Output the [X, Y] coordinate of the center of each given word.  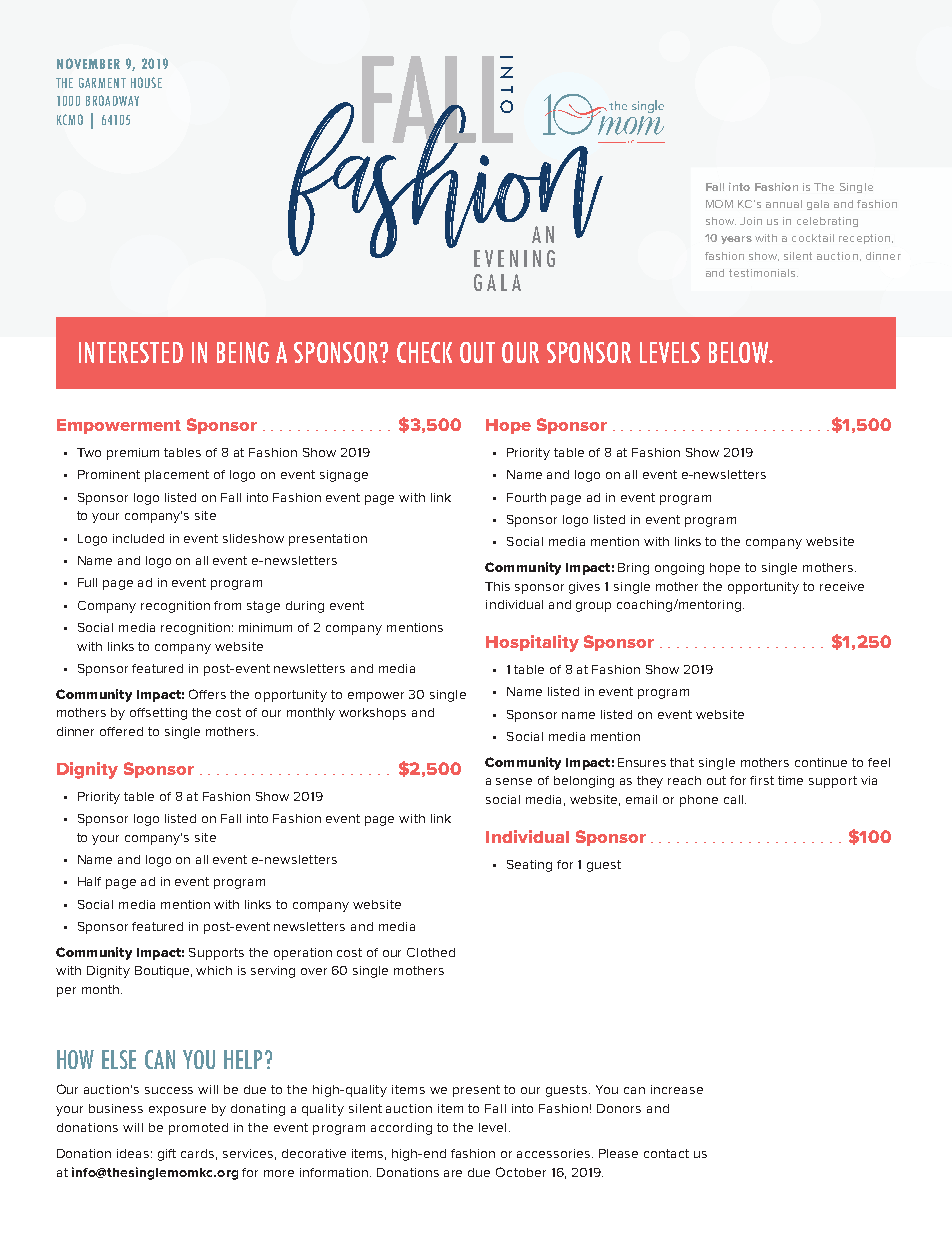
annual [784, 204]
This [497, 586]
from [227, 605]
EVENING [514, 258]
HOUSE [146, 82]
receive [842, 586]
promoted [198, 1129]
